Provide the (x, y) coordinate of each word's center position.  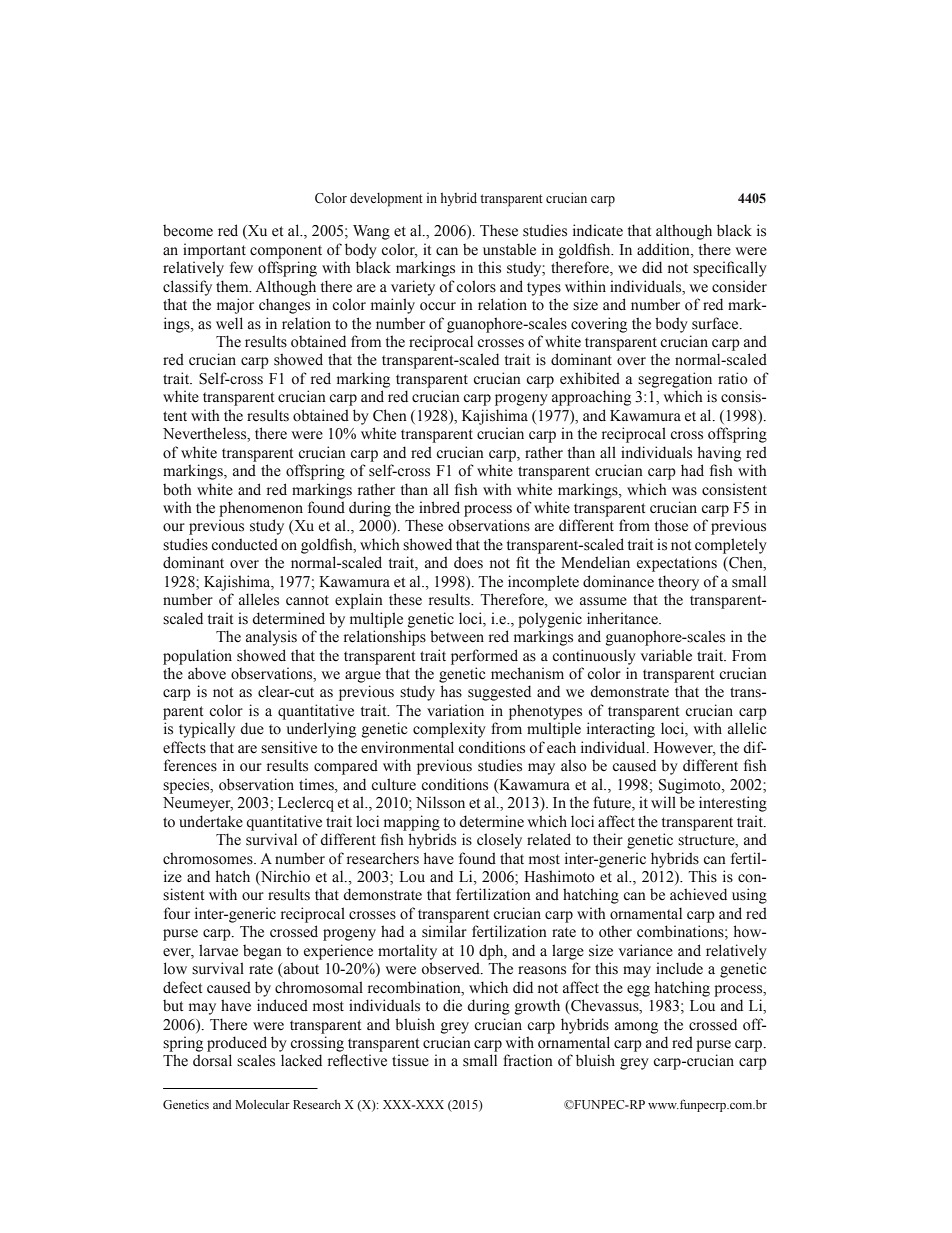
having (719, 454)
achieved (698, 894)
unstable (509, 249)
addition (664, 249)
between (457, 636)
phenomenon (261, 509)
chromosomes (209, 858)
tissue (410, 1060)
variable (666, 655)
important (214, 251)
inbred (439, 507)
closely (499, 841)
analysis (271, 638)
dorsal (212, 1060)
